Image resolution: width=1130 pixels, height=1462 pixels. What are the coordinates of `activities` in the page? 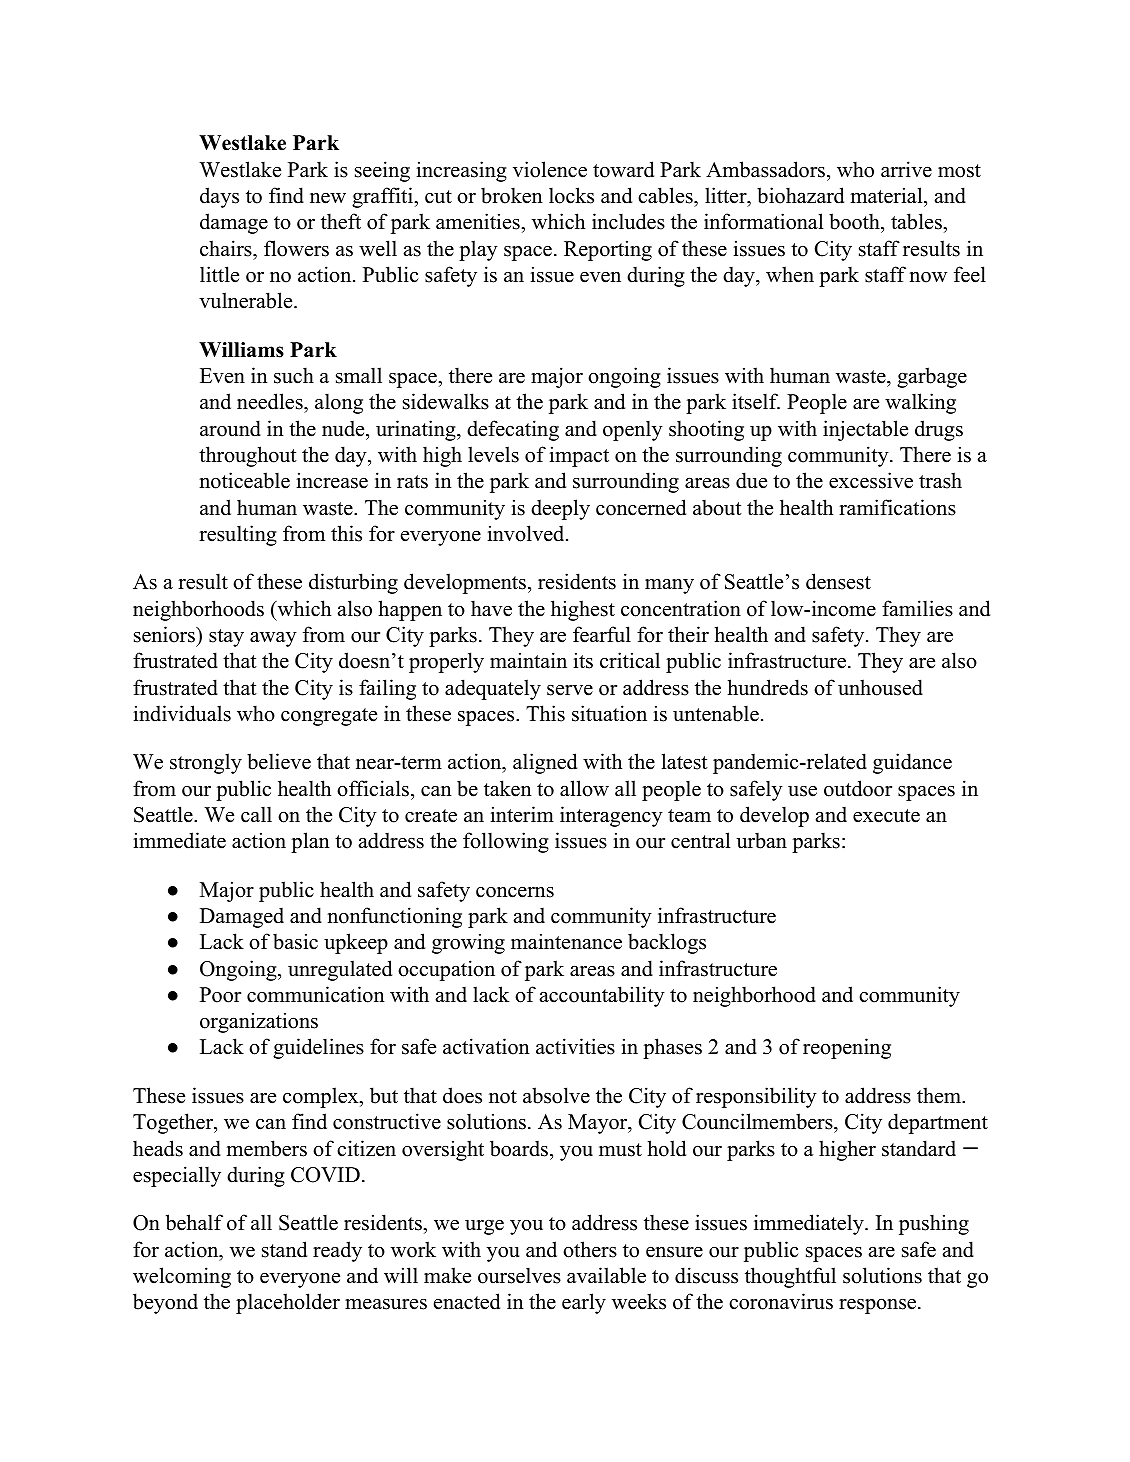 It's located at (575, 1046).
